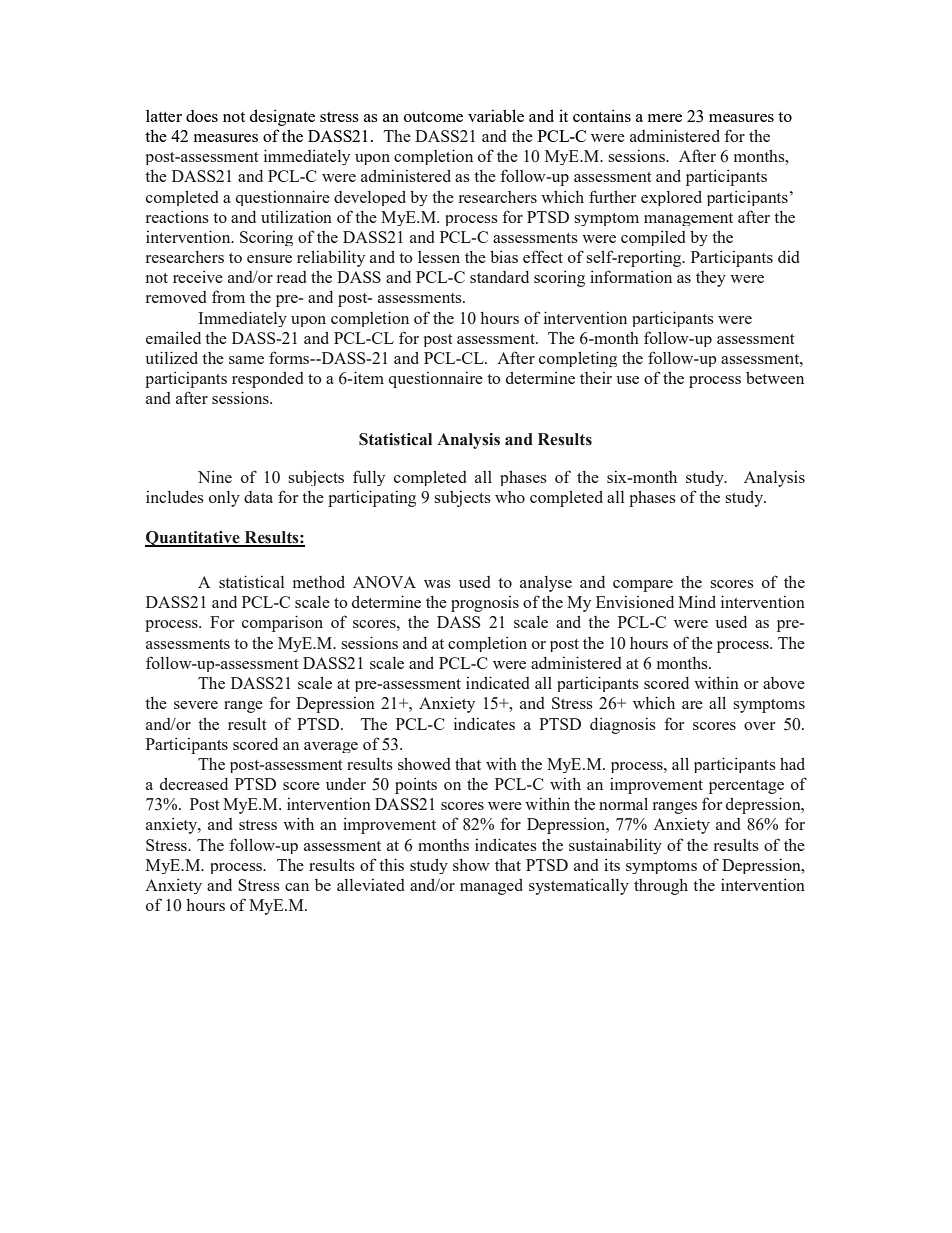 This screenshot has height=1233, width=952. Describe the element at coordinates (643, 586) in the screenshot. I see `compare` at that location.
